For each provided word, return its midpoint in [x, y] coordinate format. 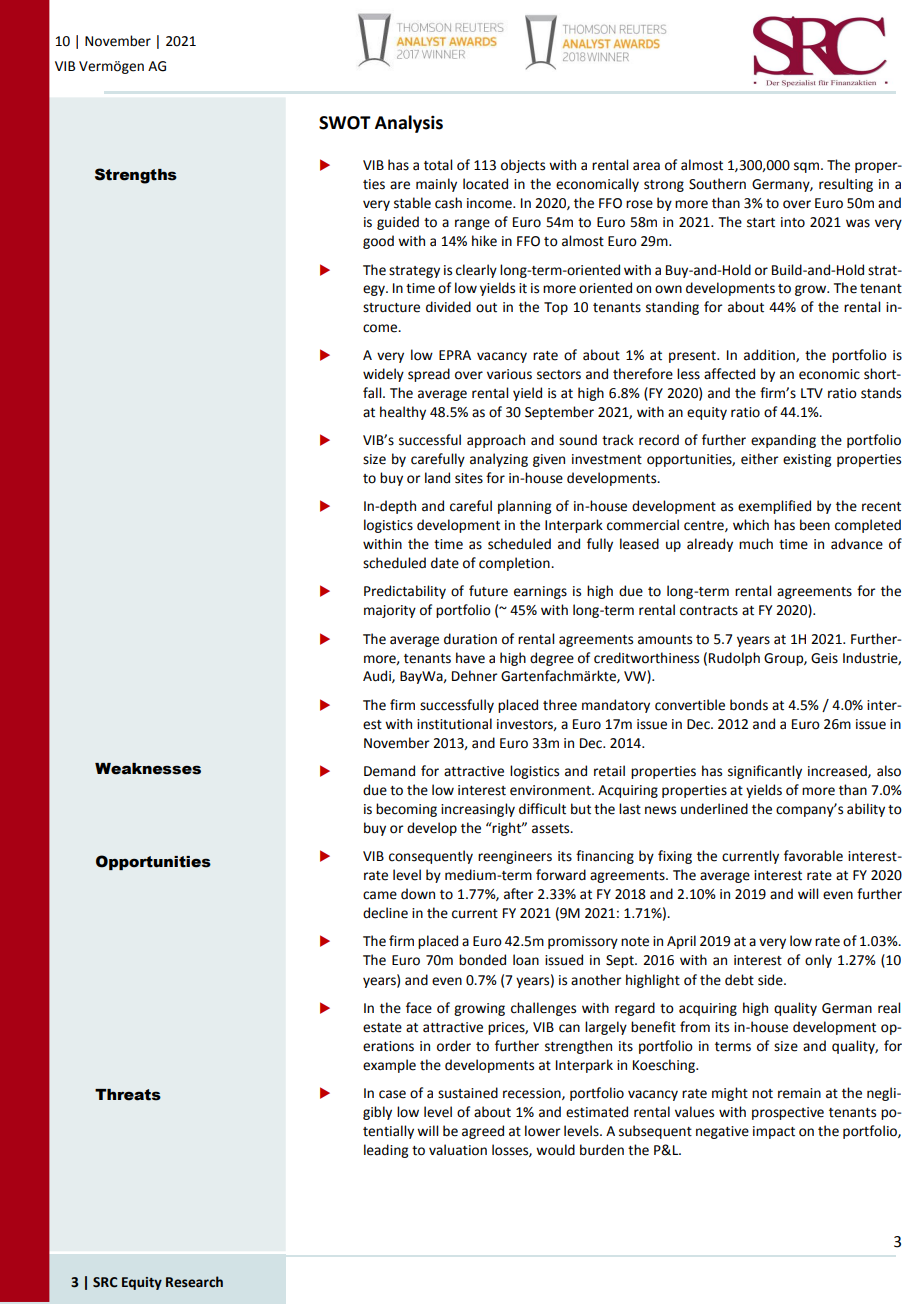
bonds [749, 705]
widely [383, 375]
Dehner [475, 676]
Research [194, 1282]
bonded [482, 960]
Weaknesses [148, 769]
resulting [846, 185]
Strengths [136, 176]
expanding [783, 441]
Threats [128, 1095]
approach [496, 441]
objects [523, 166]
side [771, 980]
